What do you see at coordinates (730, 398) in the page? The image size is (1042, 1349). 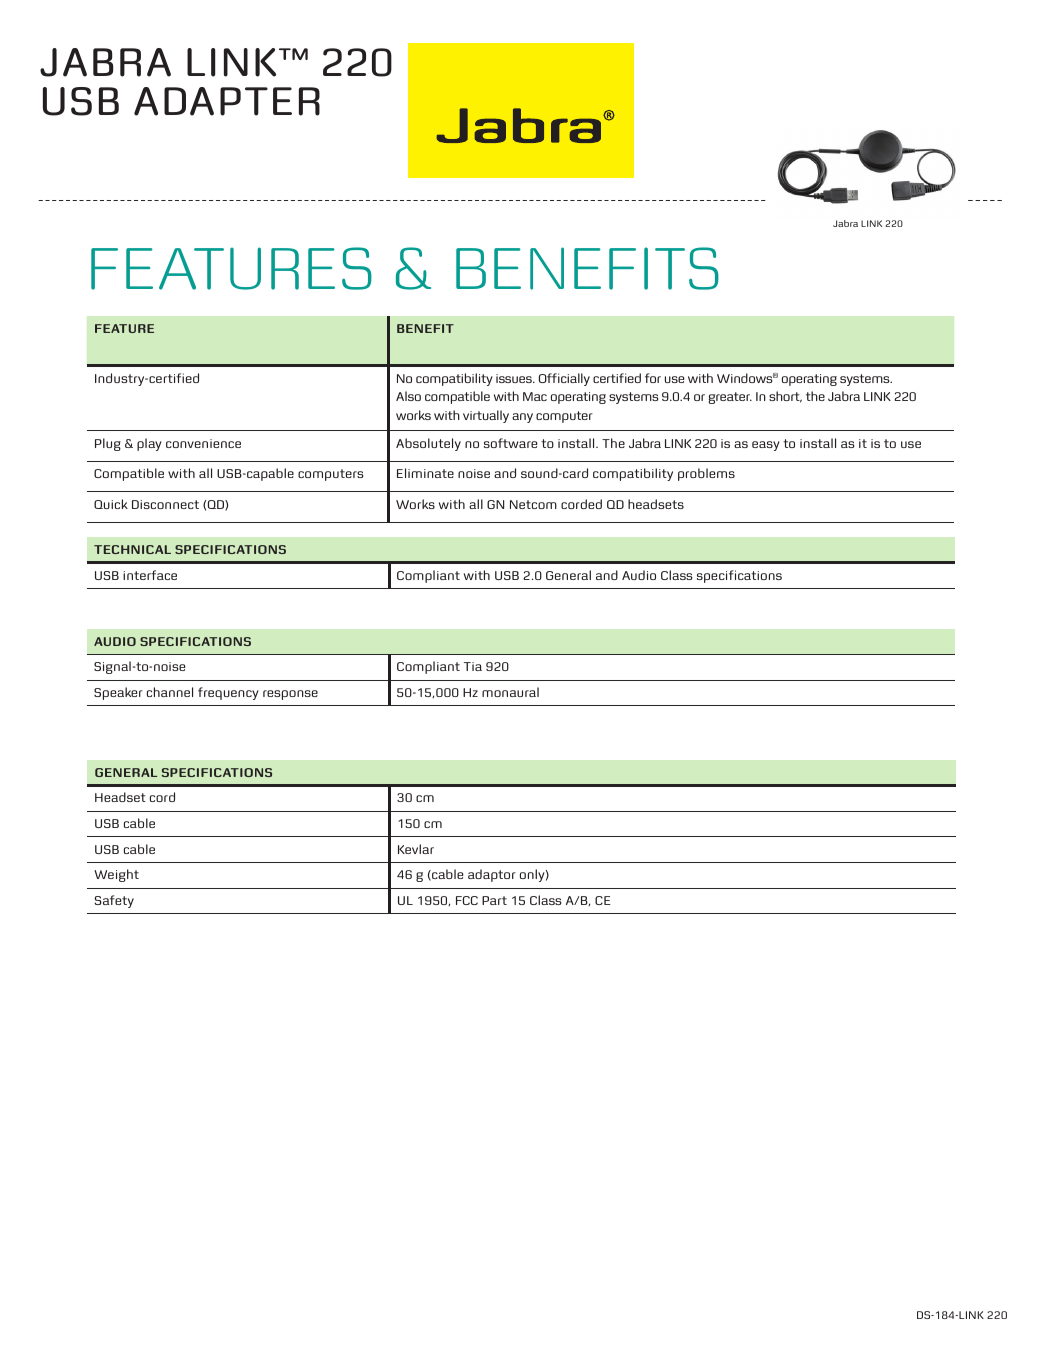 I see `greater` at bounding box center [730, 398].
